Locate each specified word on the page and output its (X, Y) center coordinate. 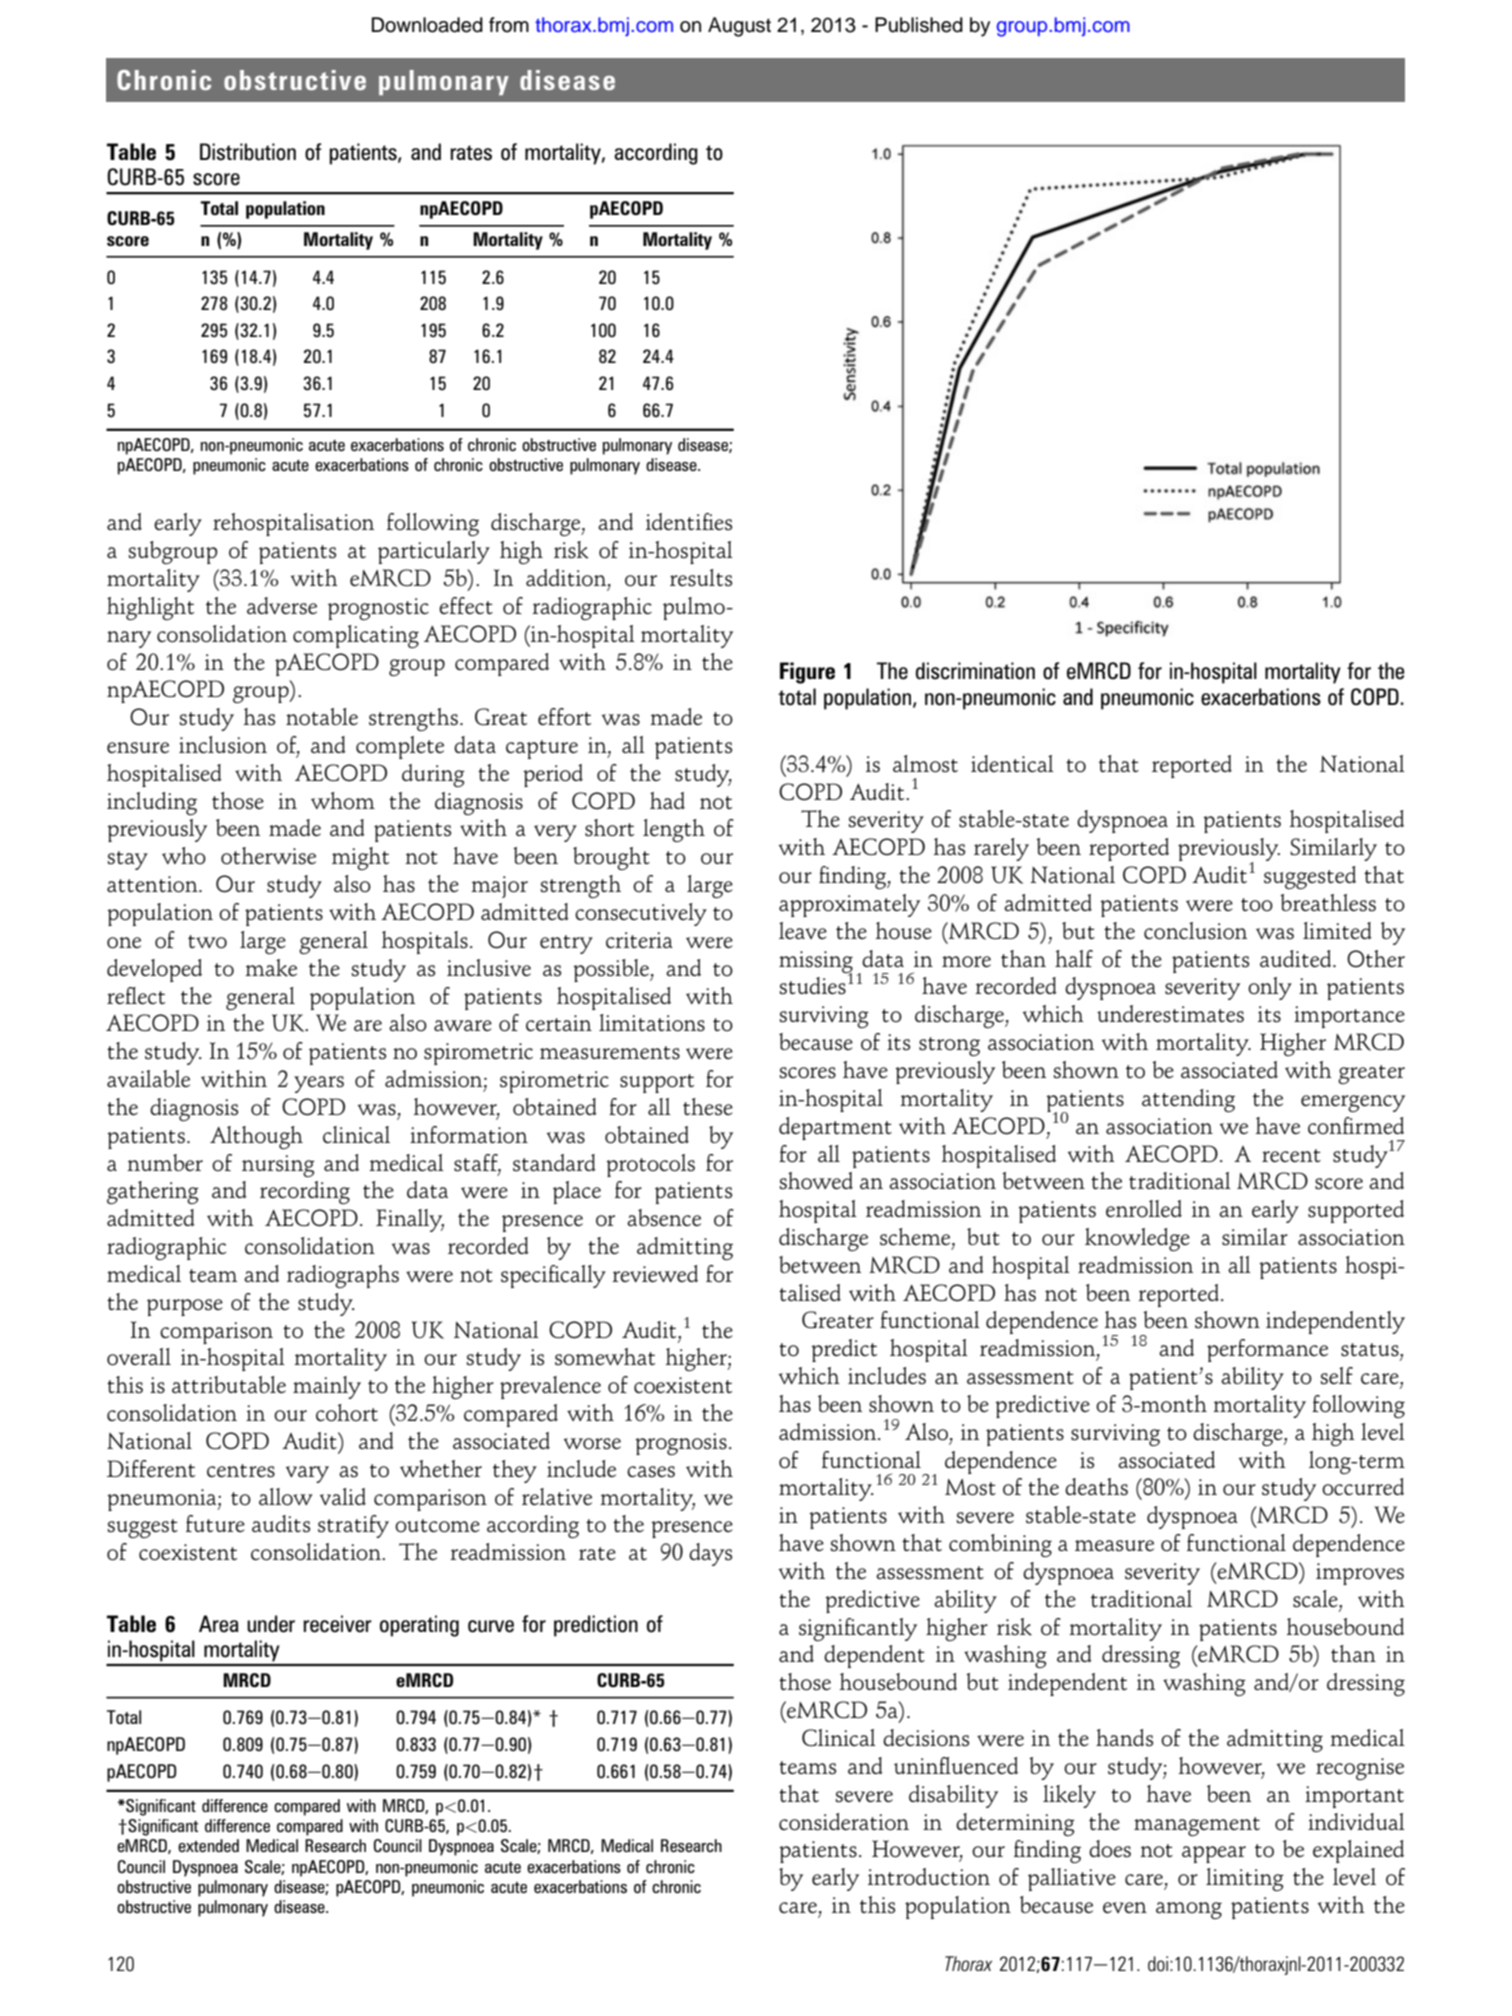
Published (919, 25)
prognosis (681, 1444)
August (739, 27)
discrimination (975, 671)
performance (1267, 1350)
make (271, 968)
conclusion (1195, 931)
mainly (327, 1387)
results (701, 578)
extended (208, 1845)
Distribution (248, 152)
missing (816, 963)
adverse (282, 605)
